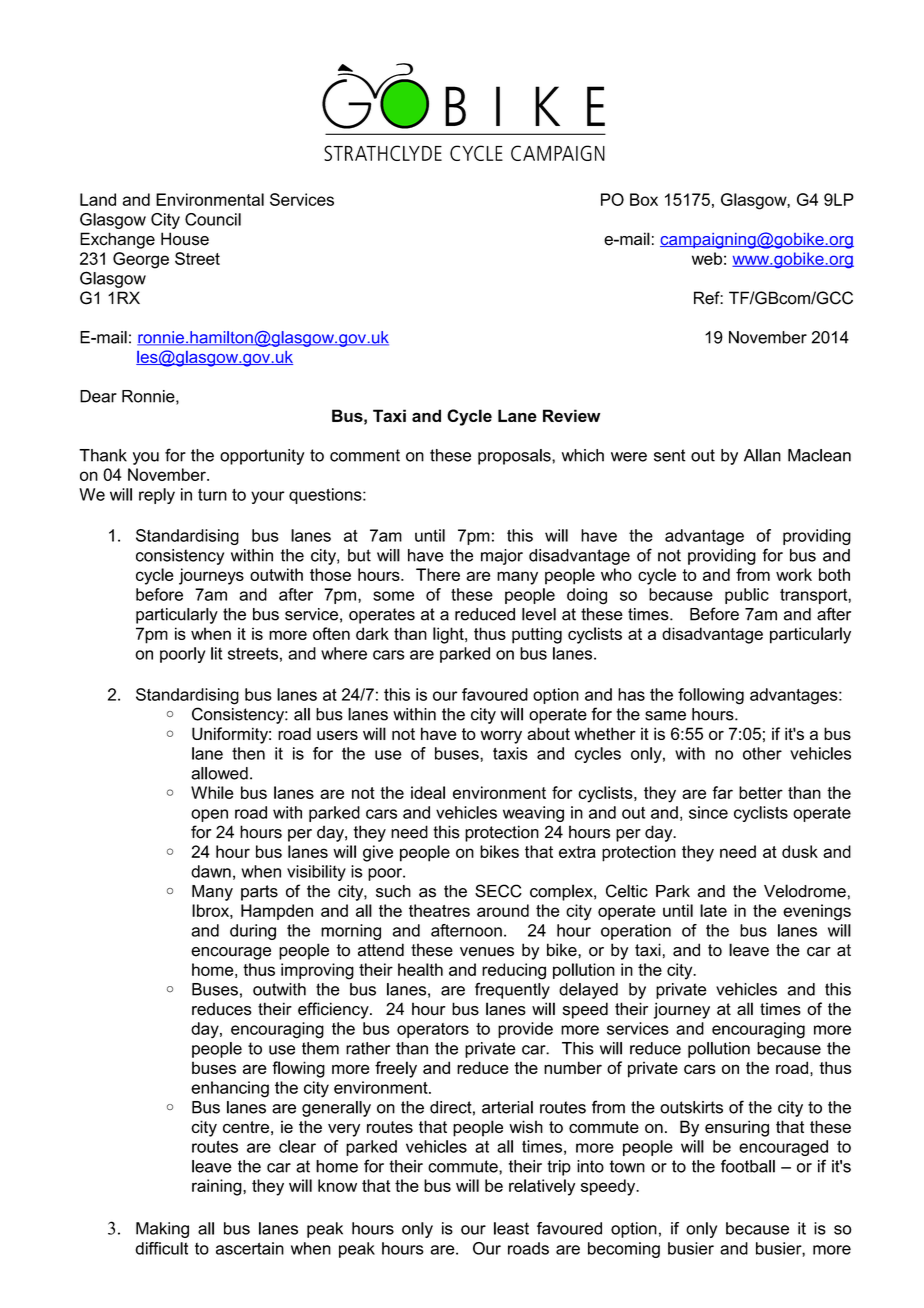 Image resolution: width=924 pixels, height=1308 pixels. Describe the element at coordinates (501, 737) in the screenshot. I see `worry` at that location.
